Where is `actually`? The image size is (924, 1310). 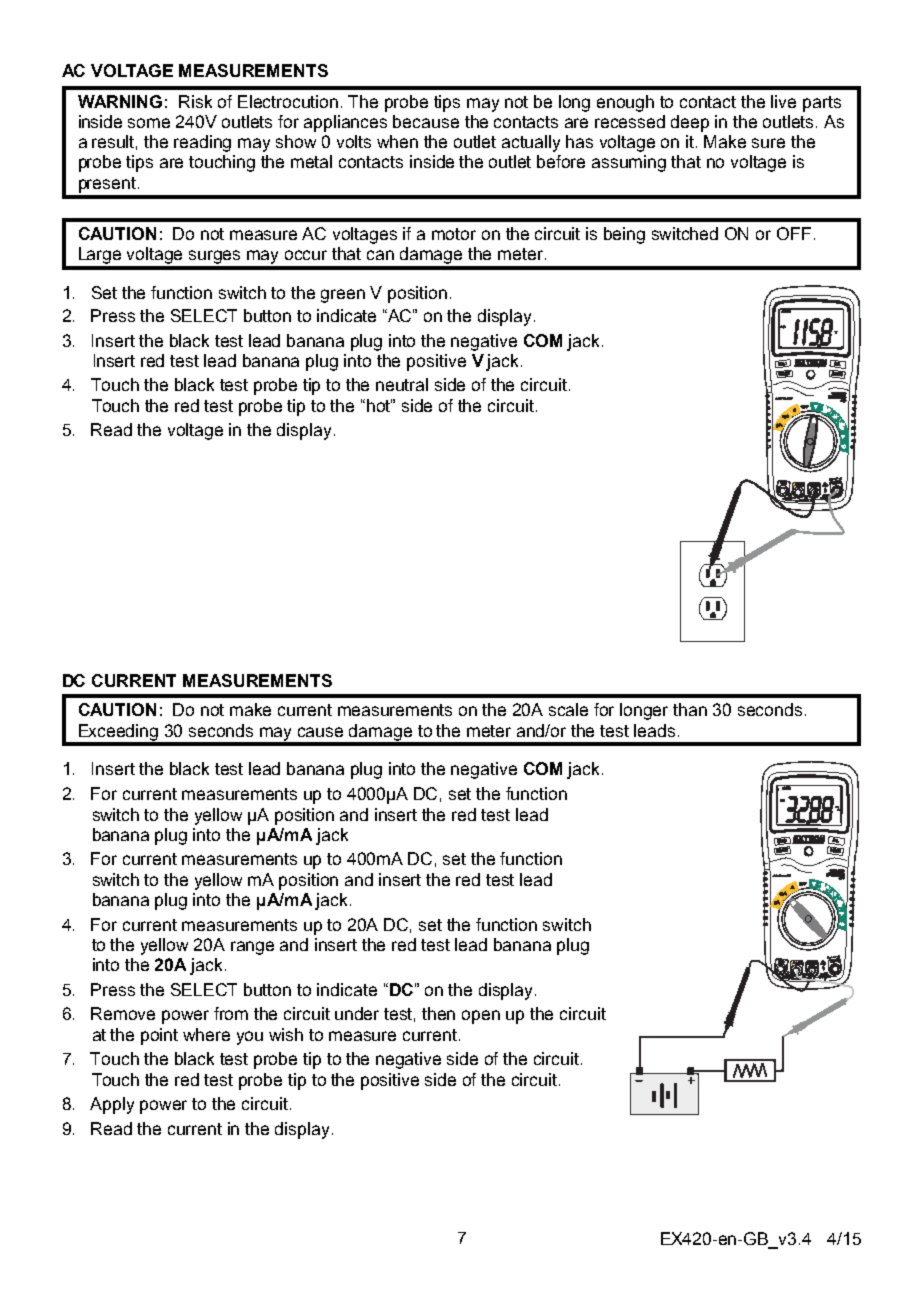 actually is located at coordinates (531, 143).
